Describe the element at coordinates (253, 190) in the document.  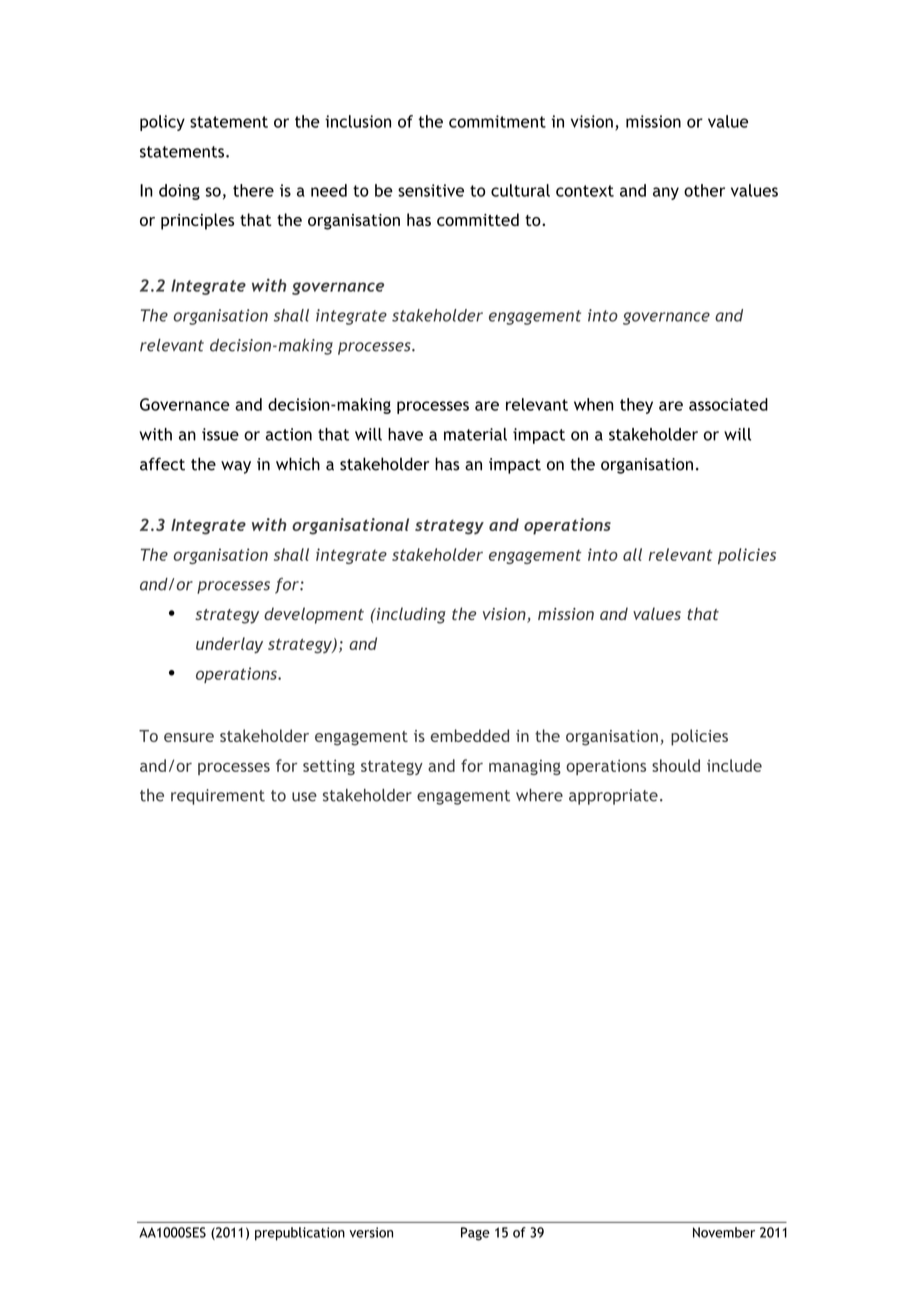
I see `there` at that location.
